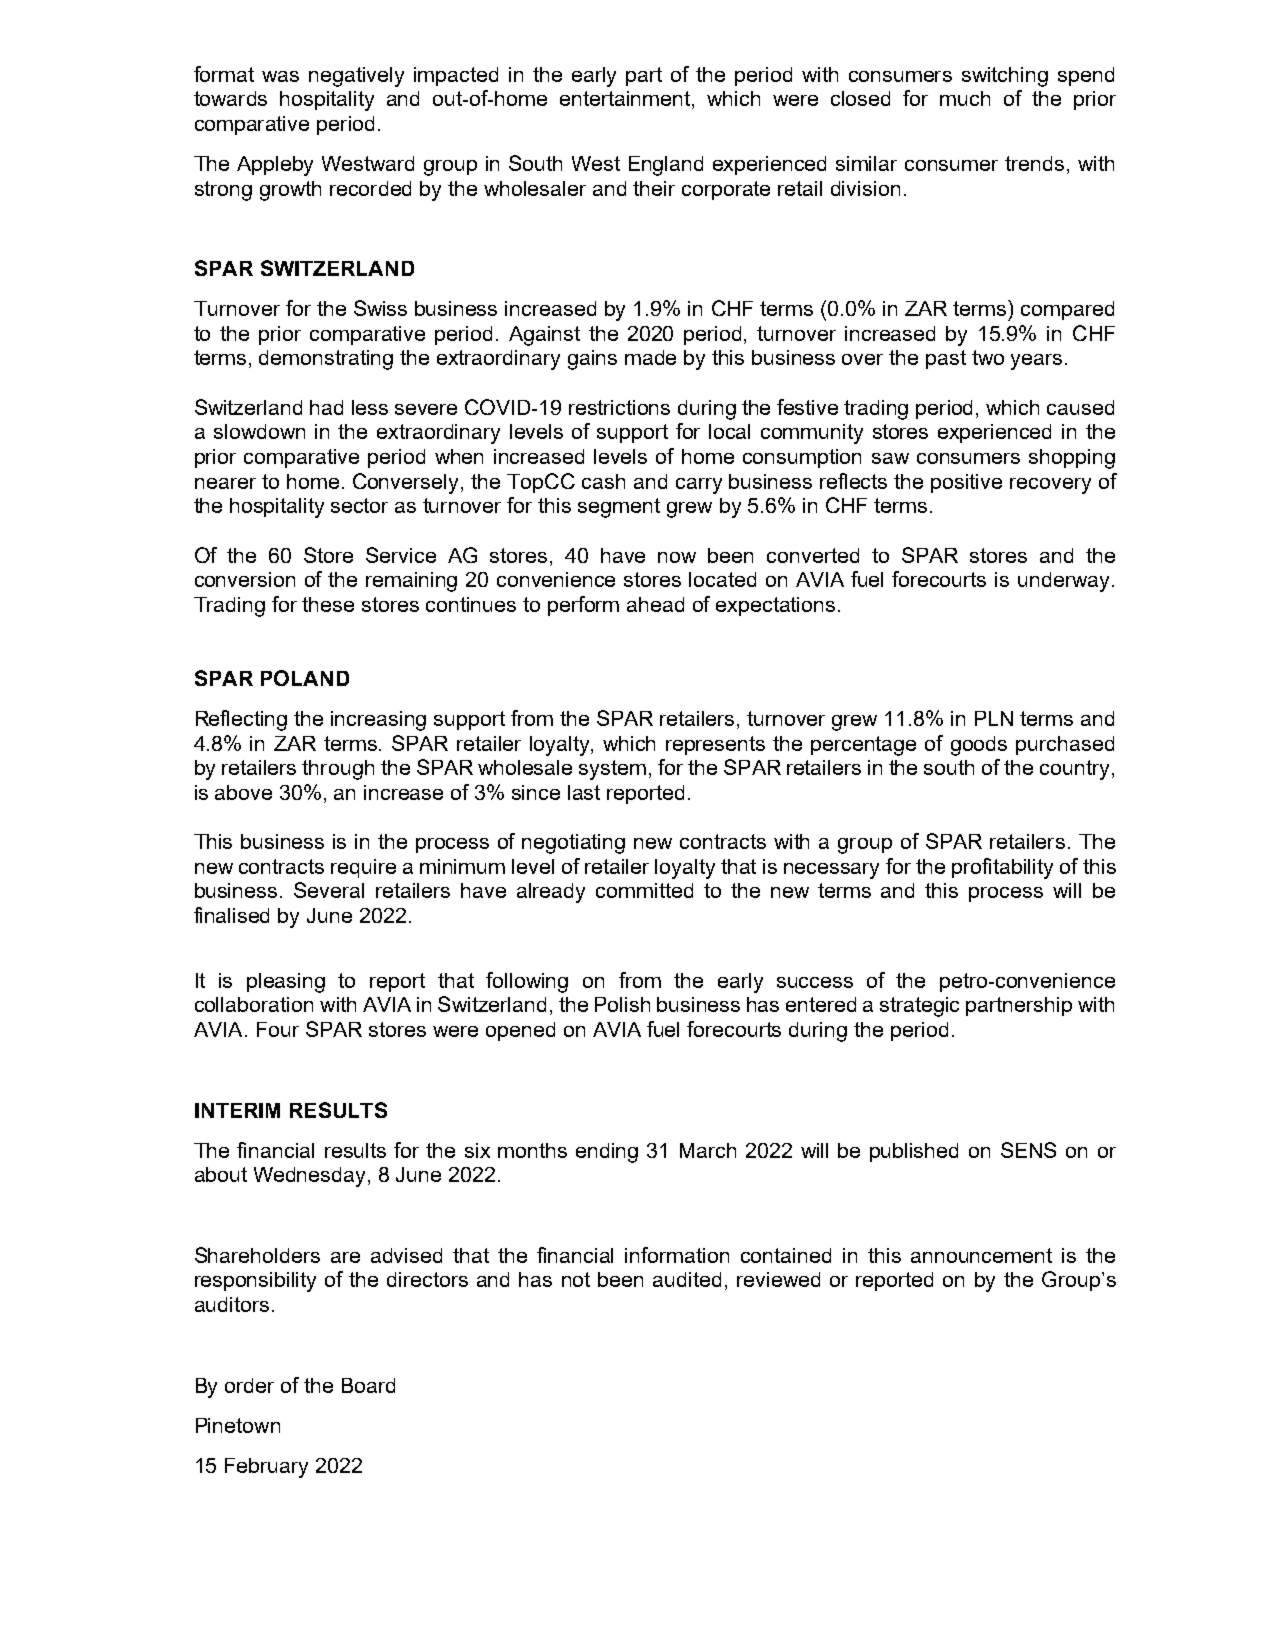 This screenshot has width=1268, height=1641. Describe the element at coordinates (1002, 868) in the screenshot. I see `profitability` at that location.
